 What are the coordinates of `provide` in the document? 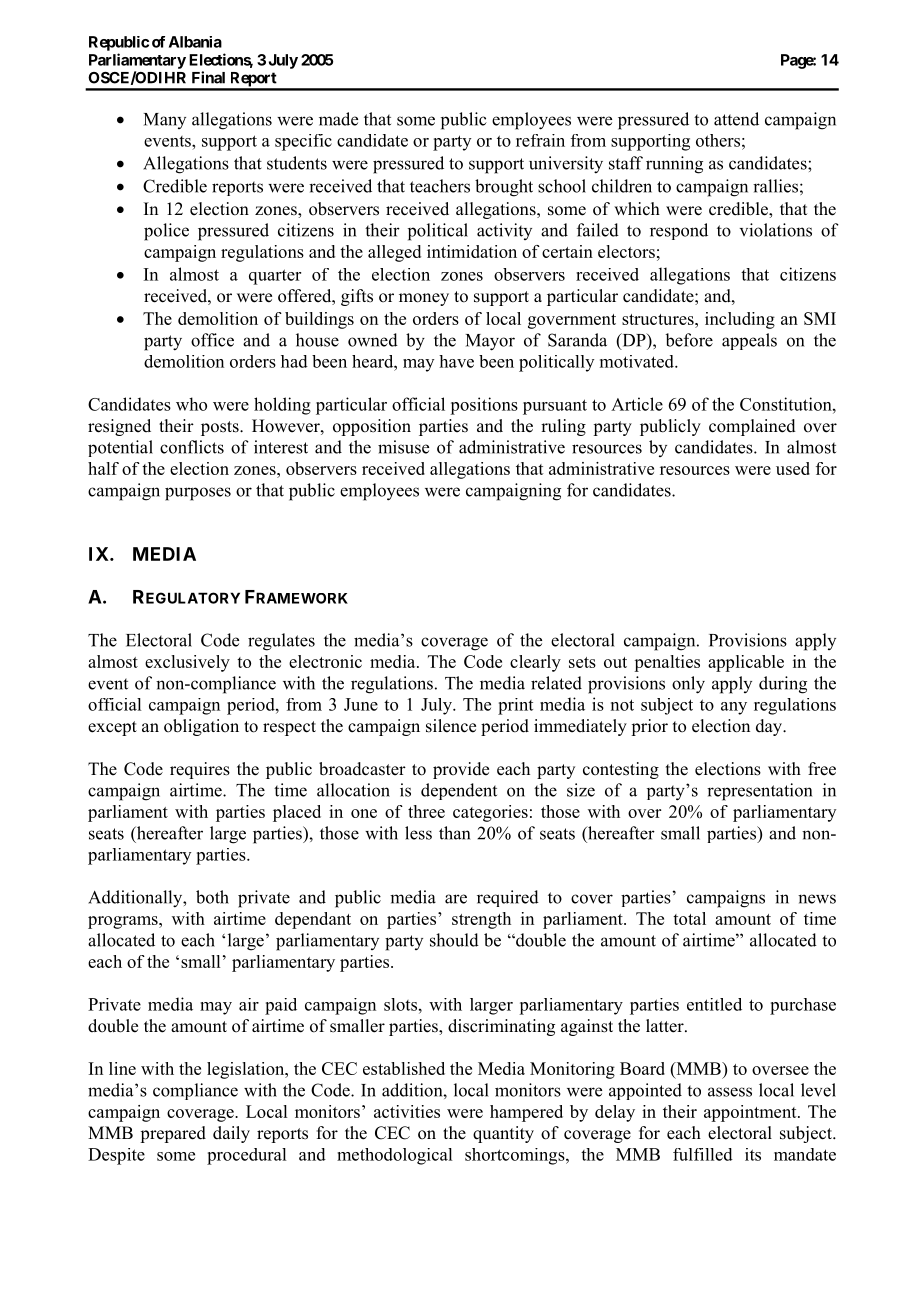 It's located at (461, 770).
